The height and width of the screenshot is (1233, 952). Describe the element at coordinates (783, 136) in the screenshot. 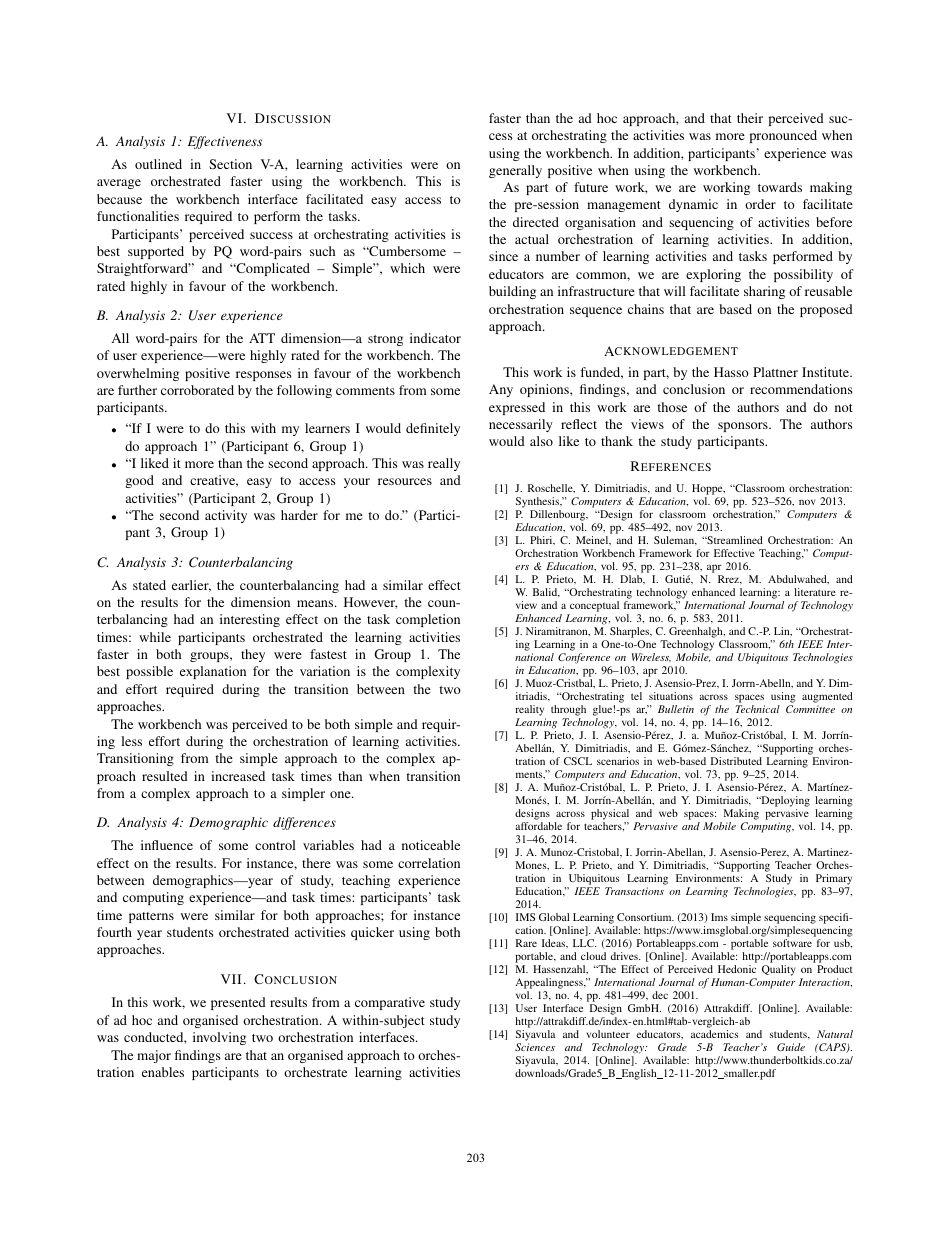

I see `pronounced` at that location.
